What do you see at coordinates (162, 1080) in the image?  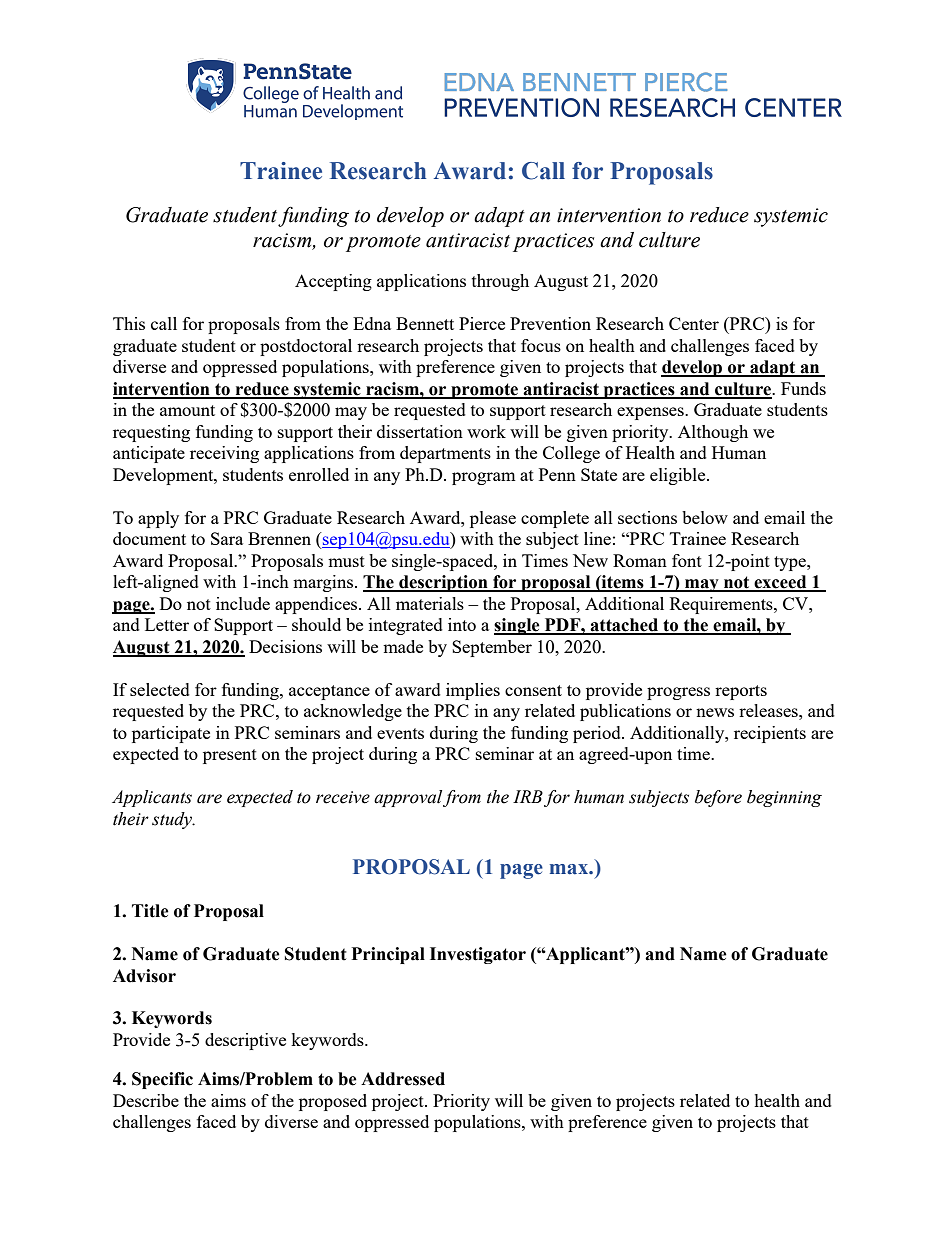 I see `Specific` at bounding box center [162, 1080].
